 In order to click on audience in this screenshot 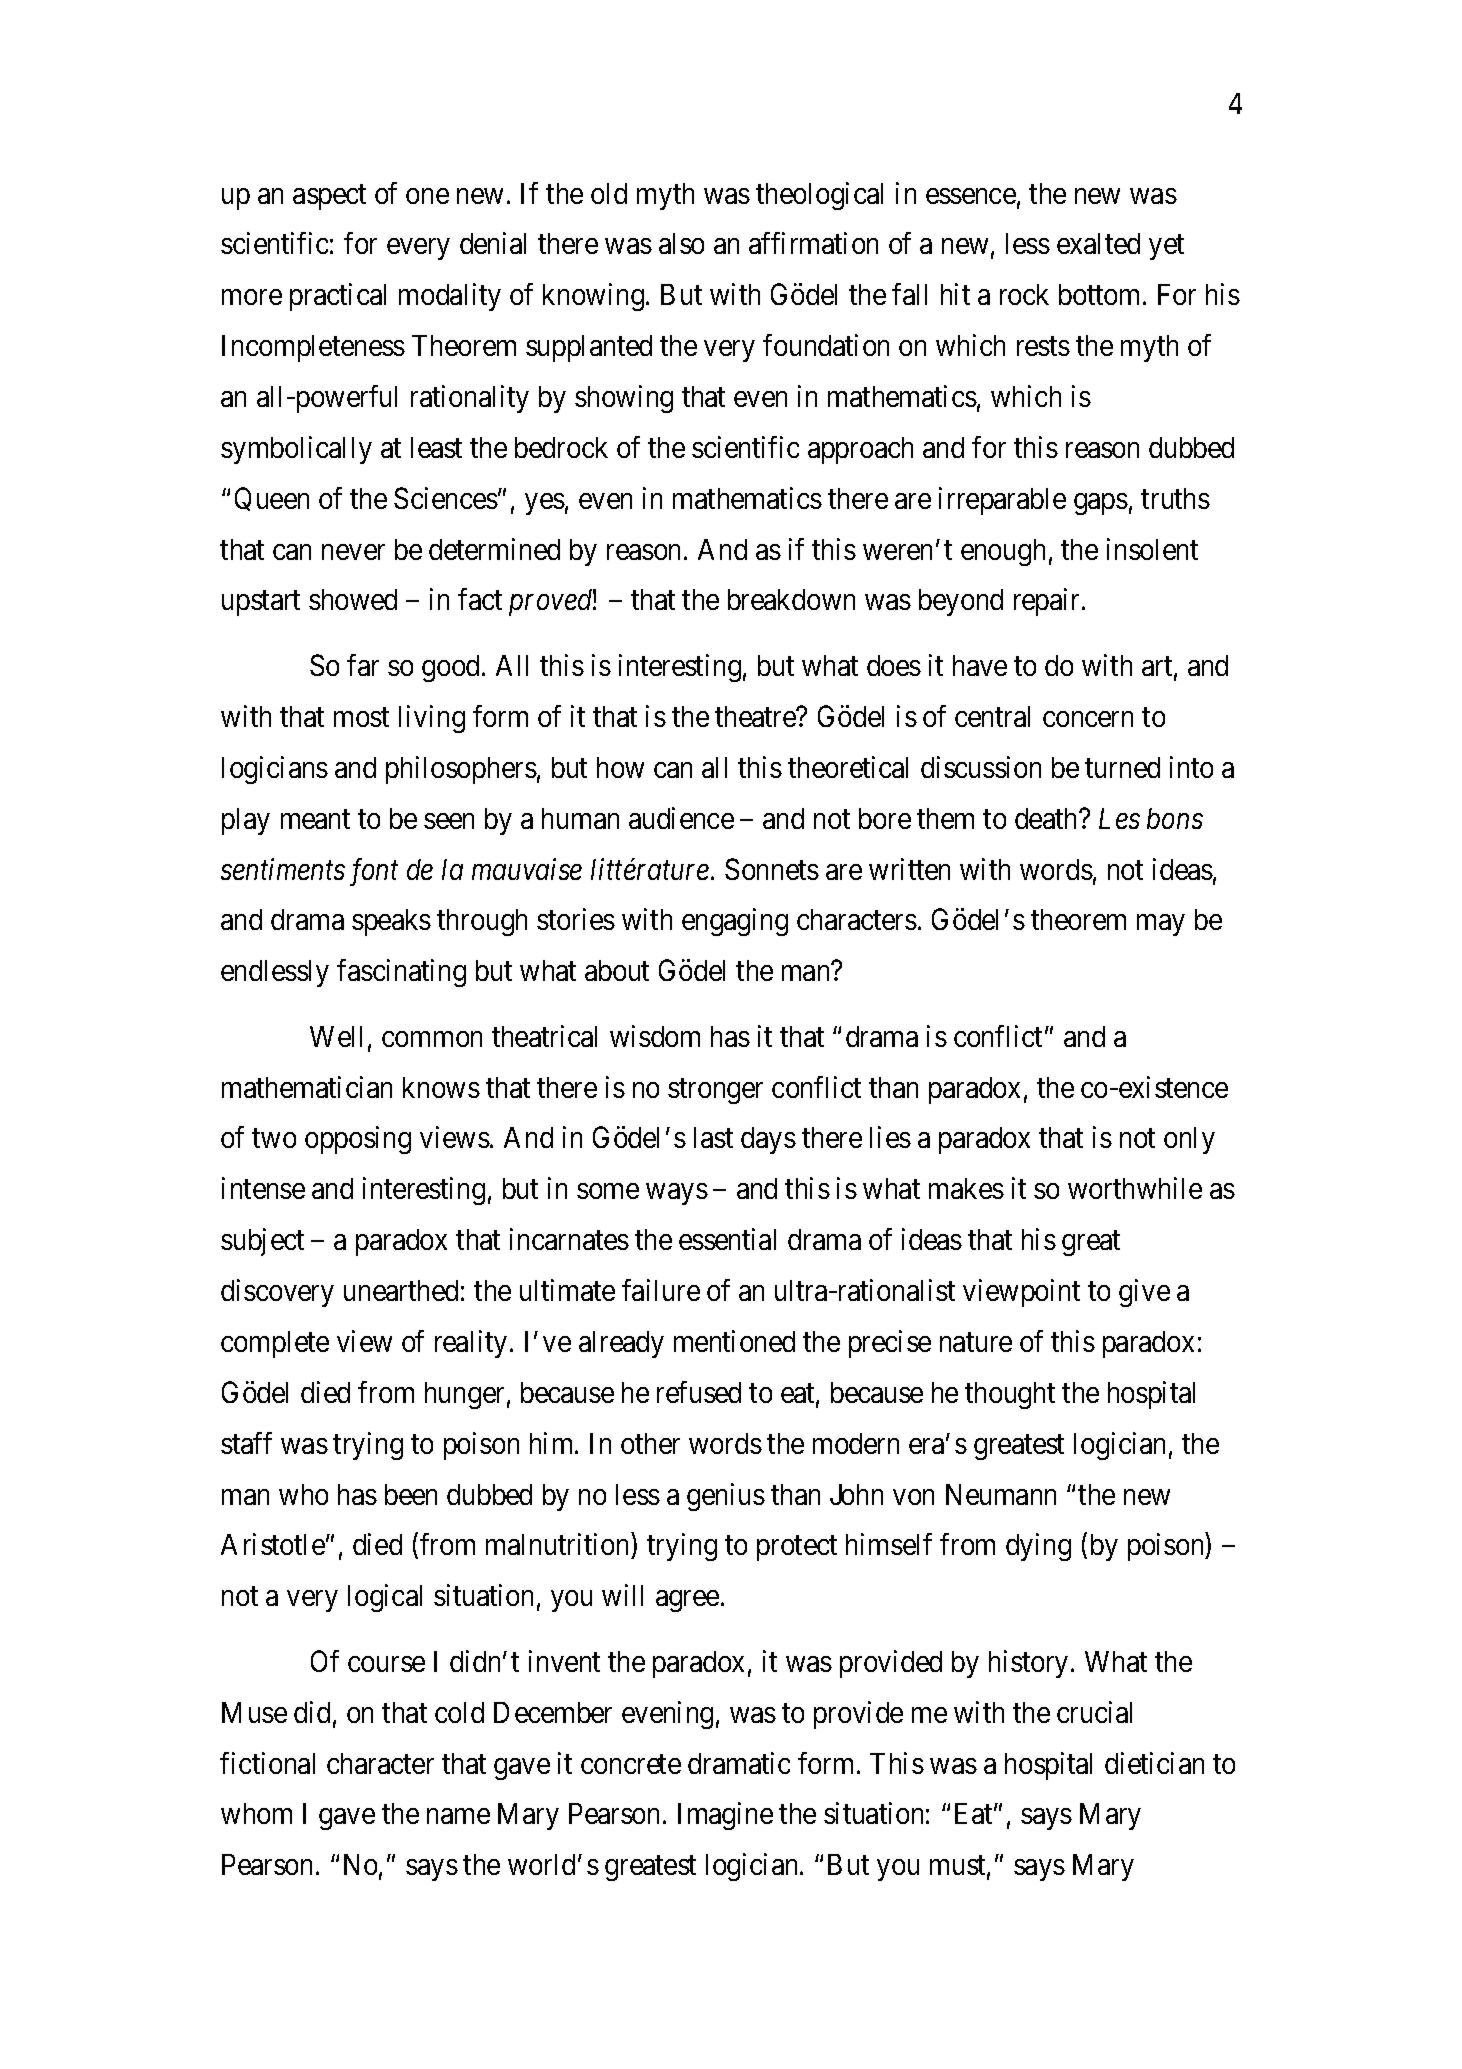, I will do `click(681, 818)`.
